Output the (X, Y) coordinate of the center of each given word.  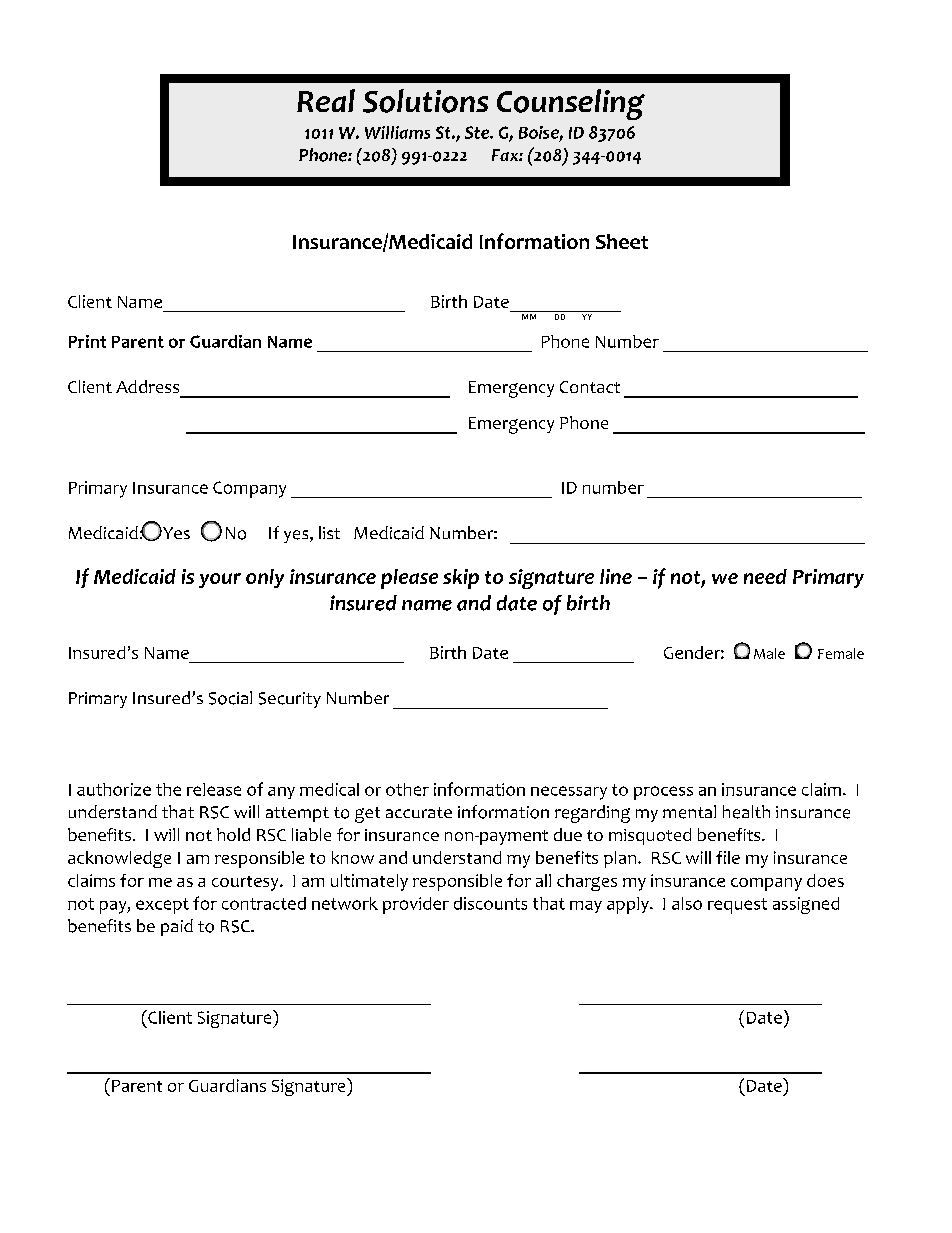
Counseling (571, 104)
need (765, 576)
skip (461, 579)
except (162, 906)
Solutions (425, 101)
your (220, 580)
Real (326, 100)
